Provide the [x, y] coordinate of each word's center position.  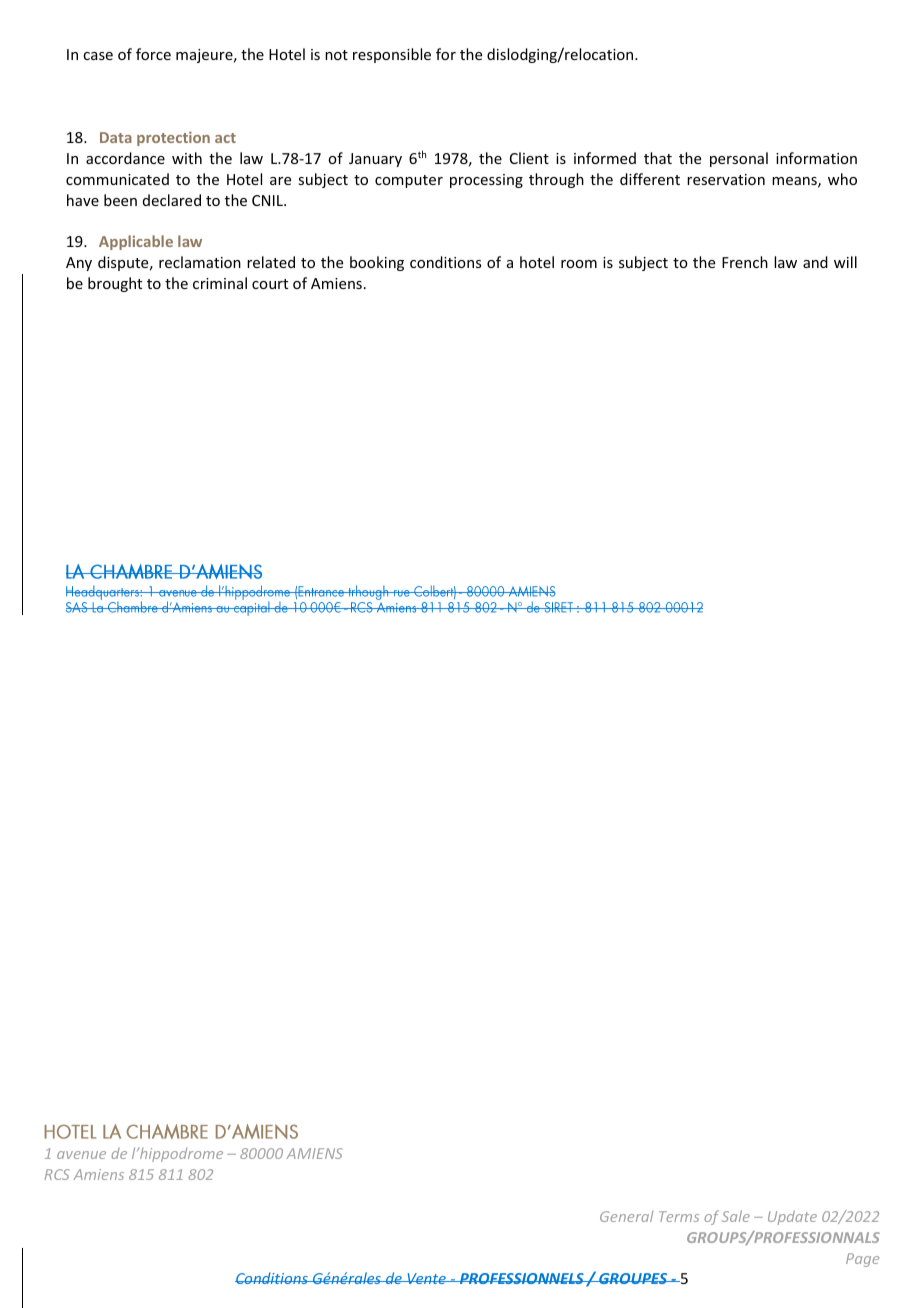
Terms [679, 1216]
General [626, 1216]
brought [115, 284]
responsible [392, 55]
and [815, 262]
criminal [220, 283]
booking [377, 263]
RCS [57, 1174]
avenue [81, 1155]
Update [792, 1217]
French [745, 262]
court [270, 284]
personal [739, 159]
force [153, 54]
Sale [736, 1216]
